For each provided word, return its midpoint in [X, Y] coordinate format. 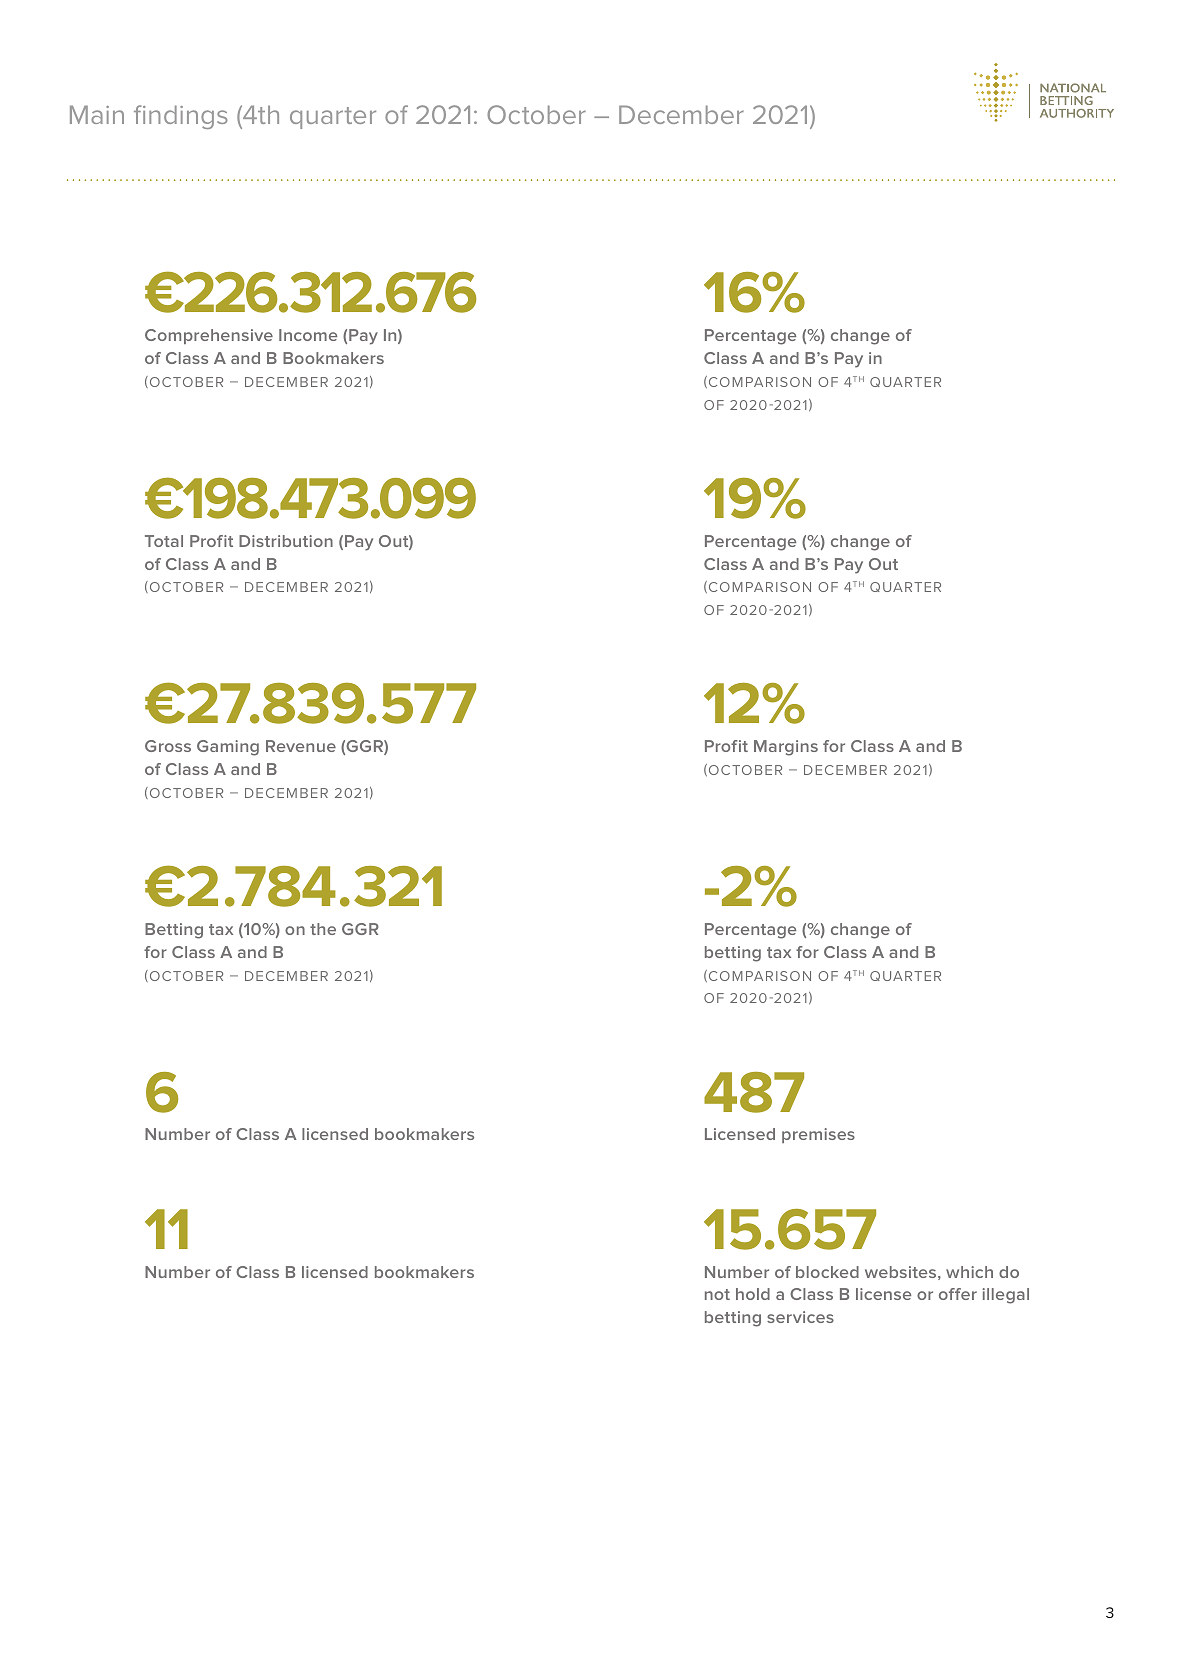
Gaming [228, 748]
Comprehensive [209, 336]
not [717, 1294]
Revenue [301, 746]
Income [308, 335]
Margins [786, 748]
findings [181, 117]
